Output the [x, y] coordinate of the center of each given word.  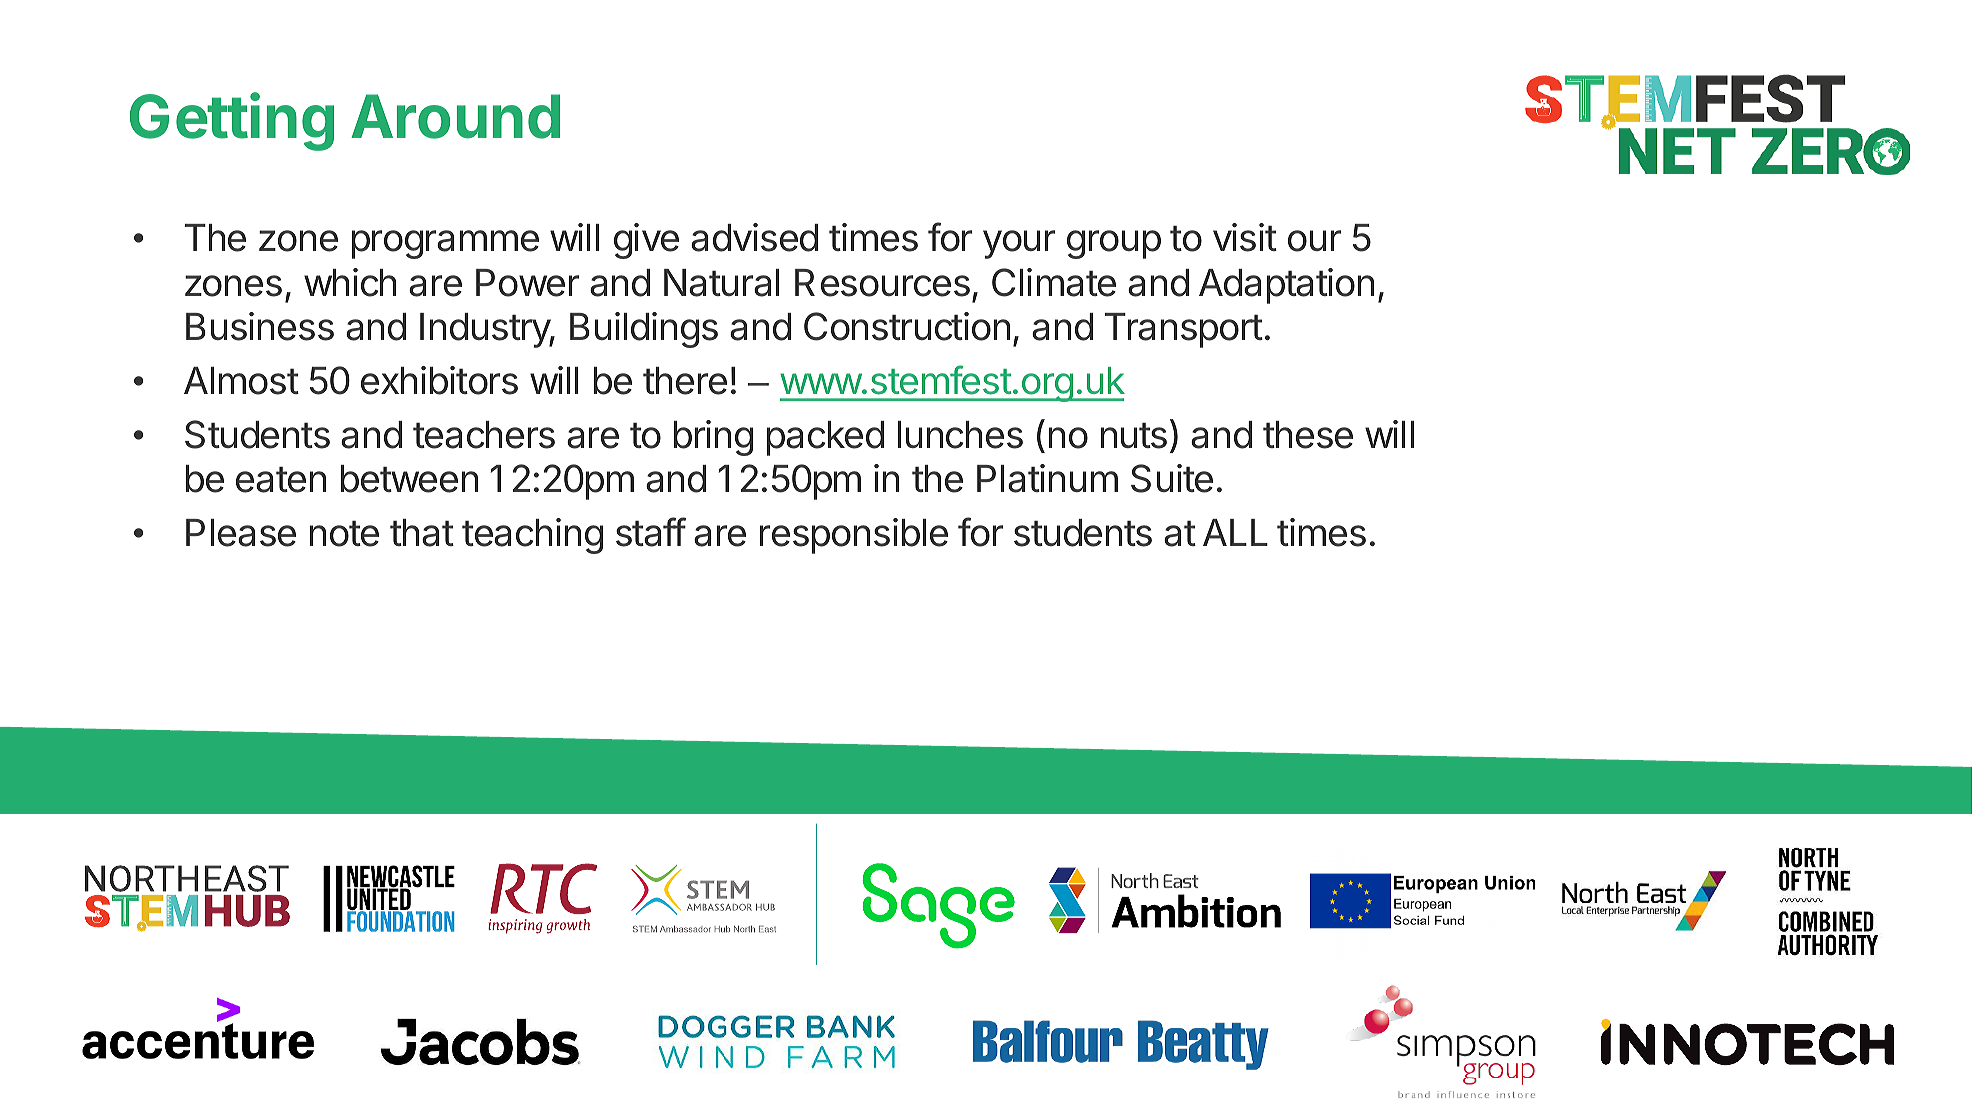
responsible [854, 536]
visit [1245, 237]
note [344, 534]
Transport [1184, 330]
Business [260, 326]
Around [455, 116]
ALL [1235, 532]
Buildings [644, 330]
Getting [232, 122]
